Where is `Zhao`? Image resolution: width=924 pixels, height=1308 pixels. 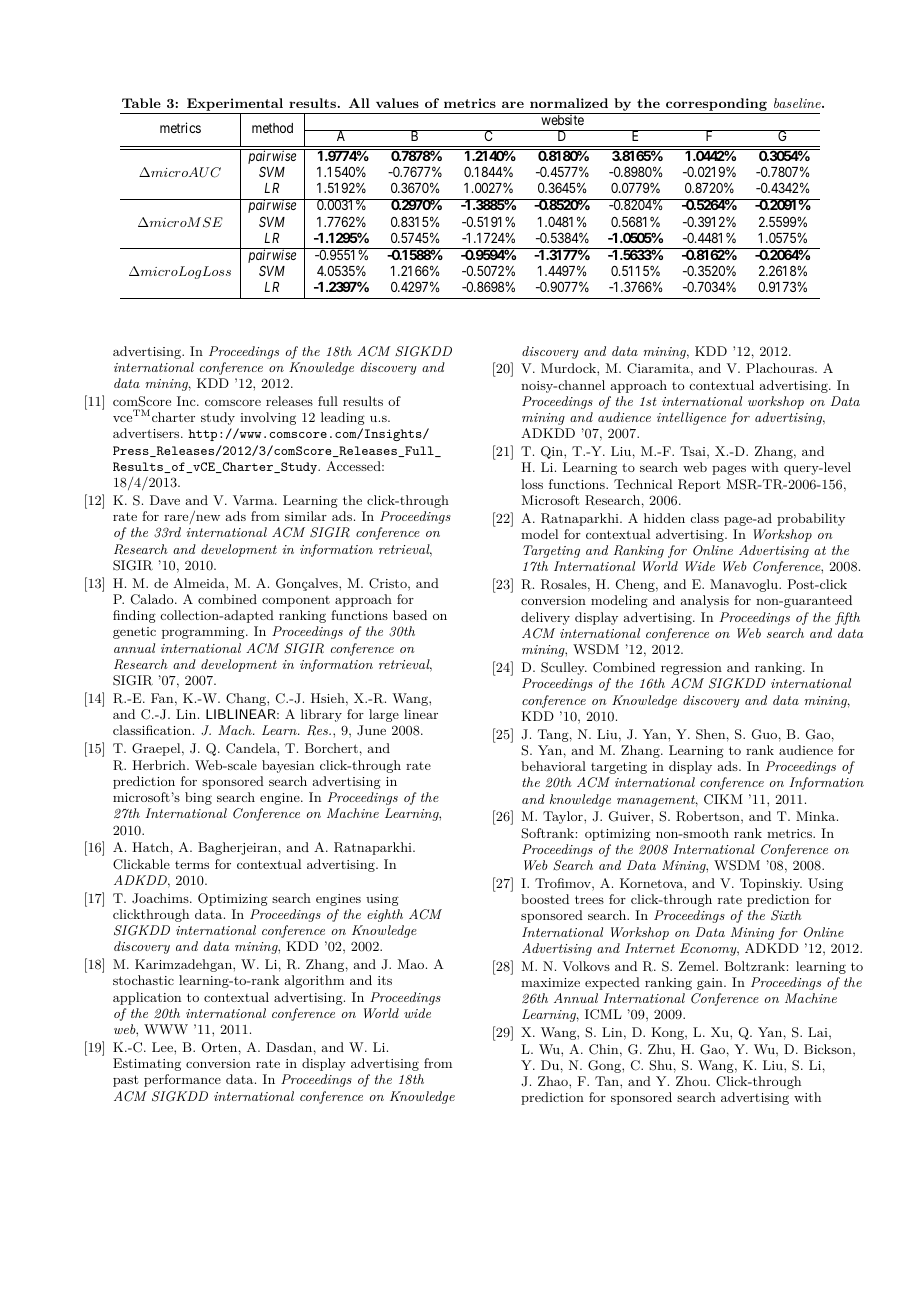 Zhao is located at coordinates (554, 1081).
